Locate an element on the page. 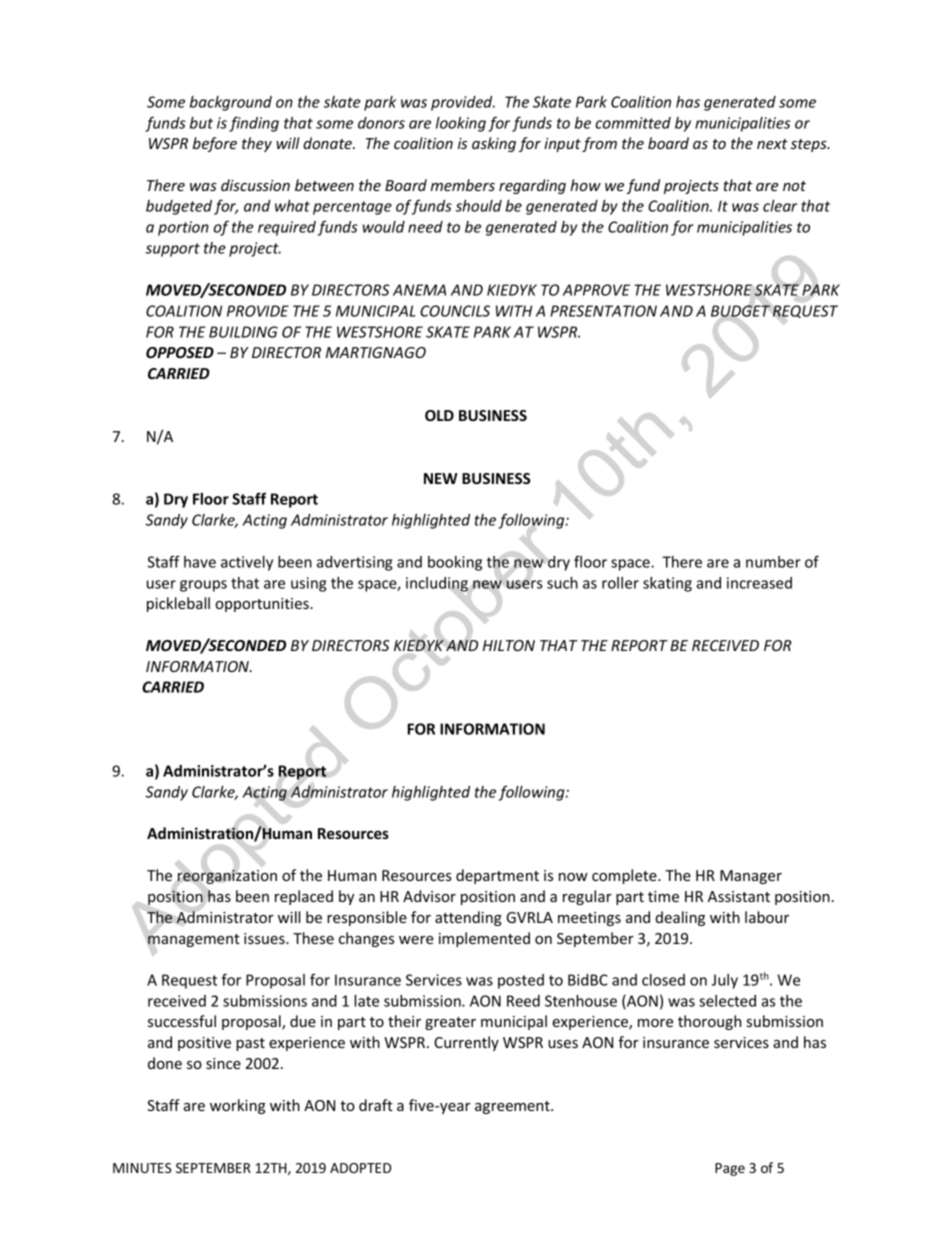 The width and height of the image is (952, 1233). reorganization is located at coordinates (227, 876).
